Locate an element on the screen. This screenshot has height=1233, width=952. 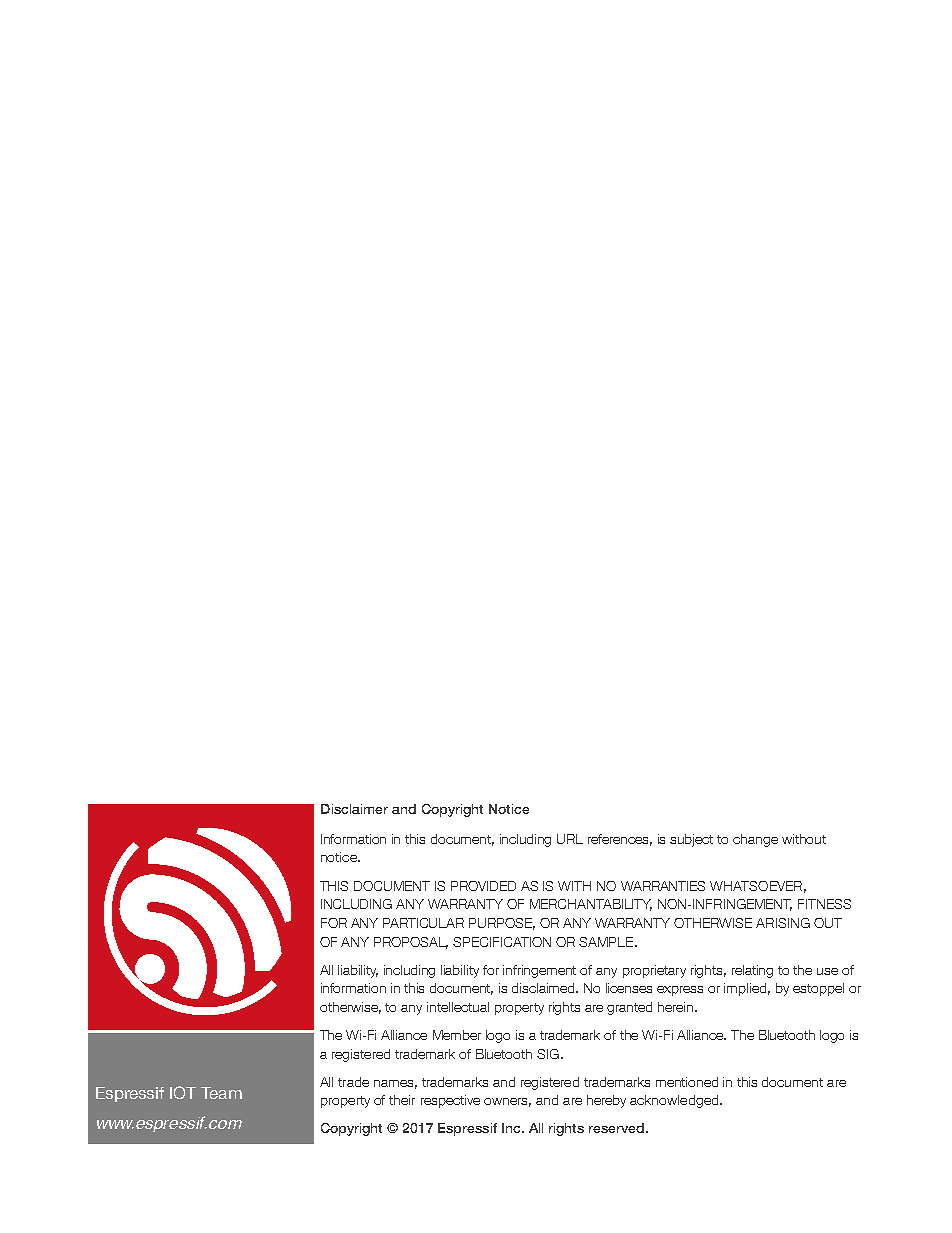
PARTICULAR is located at coordinates (423, 923).
